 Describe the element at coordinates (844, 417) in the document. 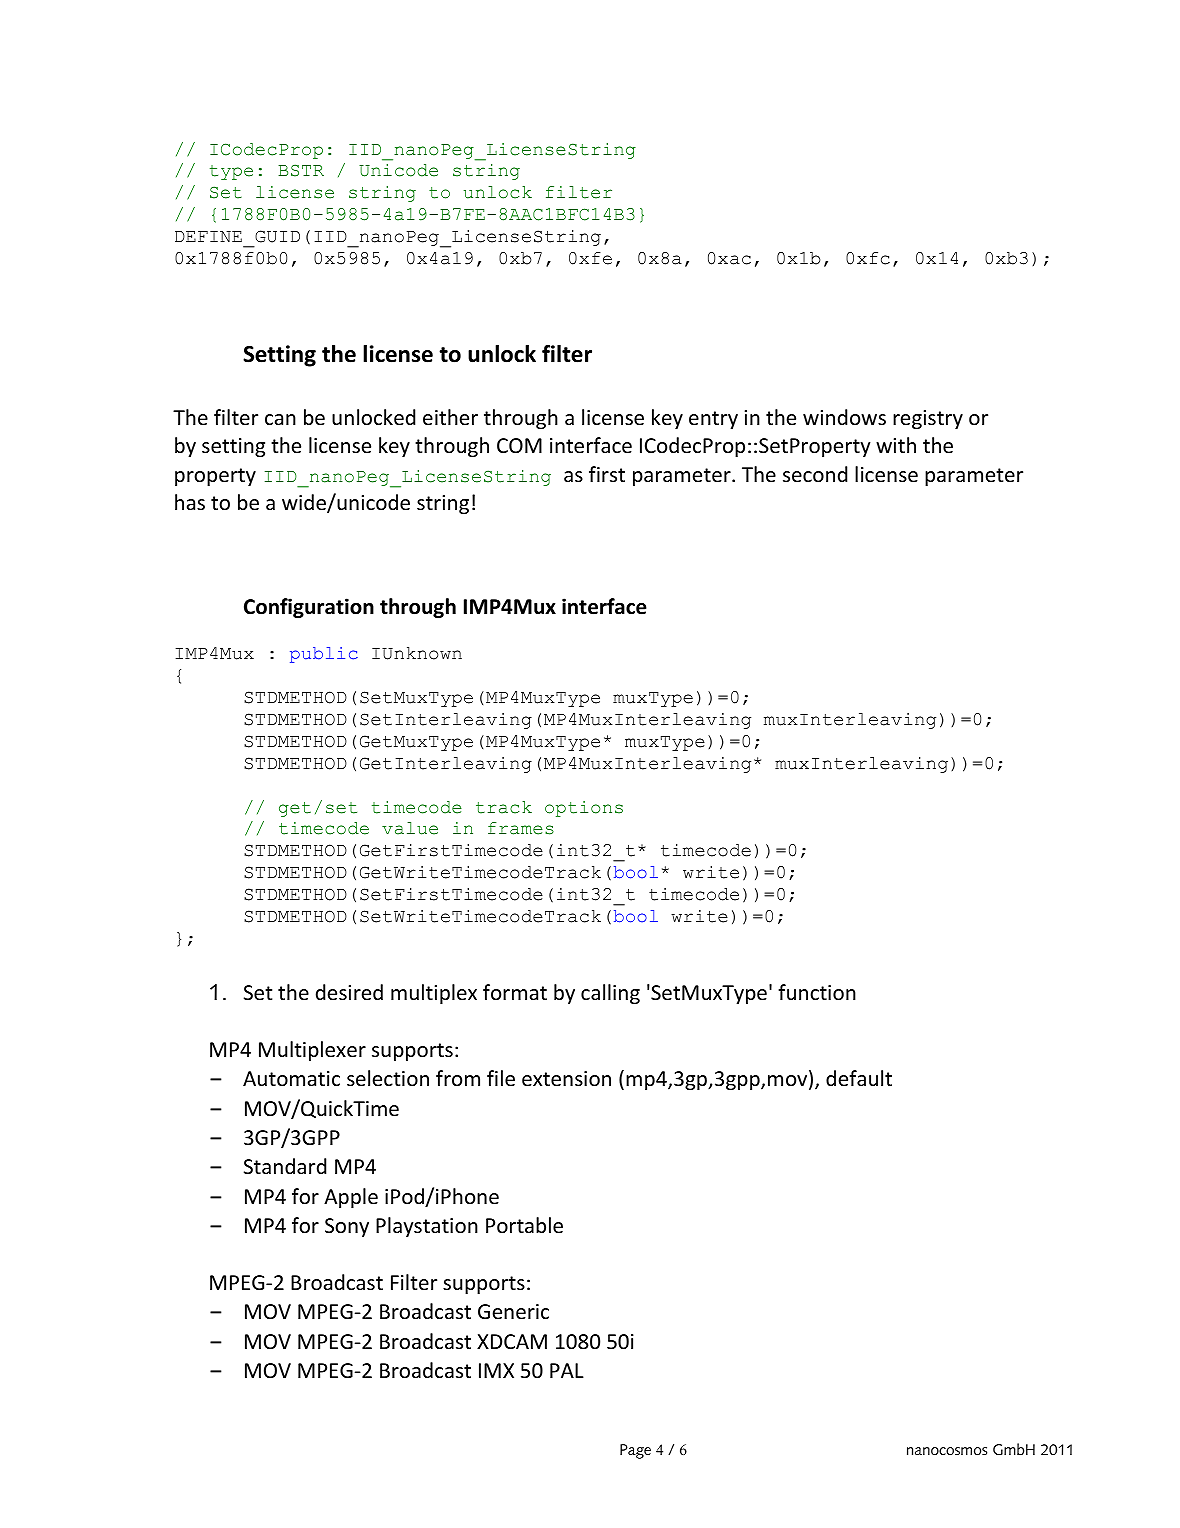

I see `windows` at that location.
